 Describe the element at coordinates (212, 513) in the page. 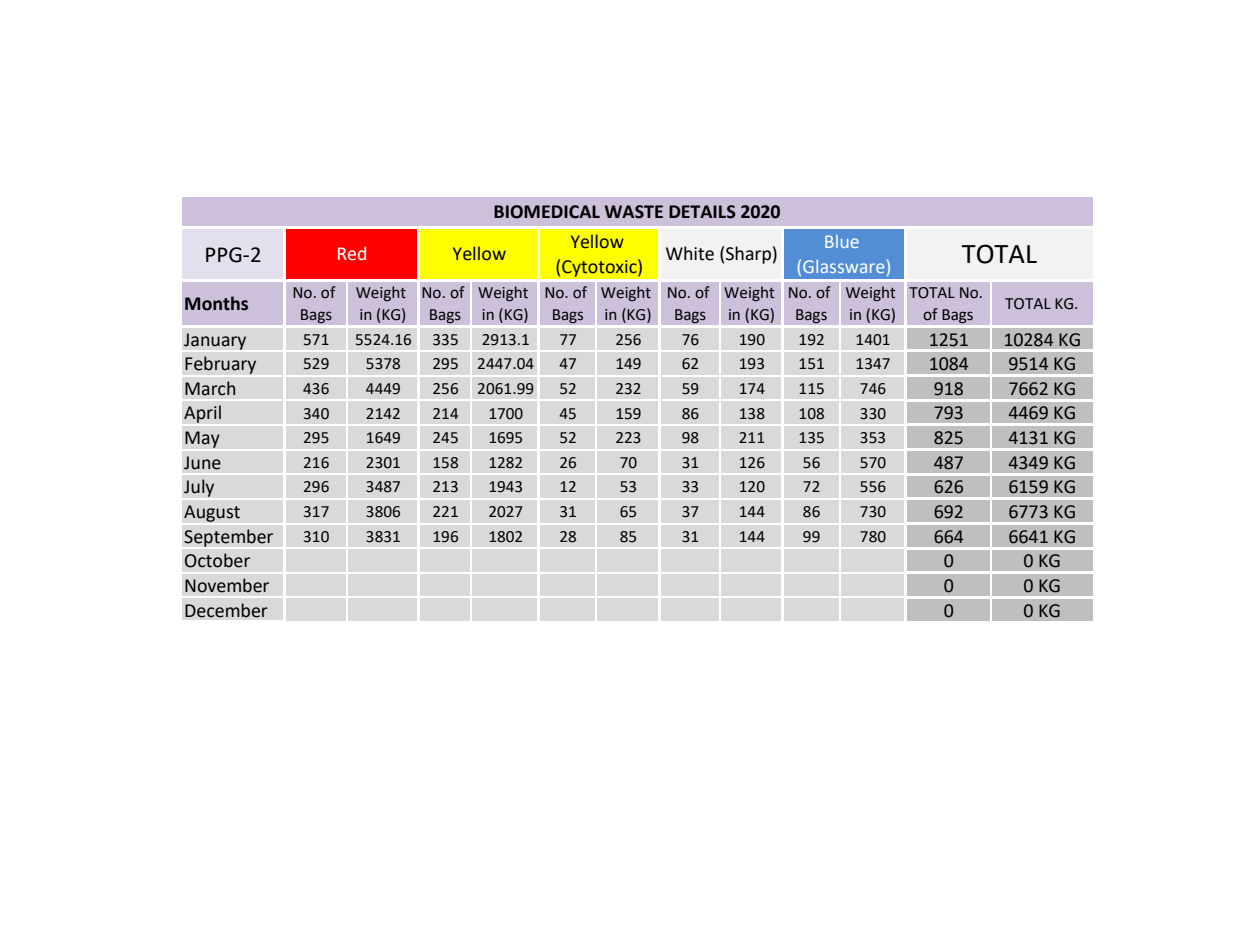

I see `August` at that location.
